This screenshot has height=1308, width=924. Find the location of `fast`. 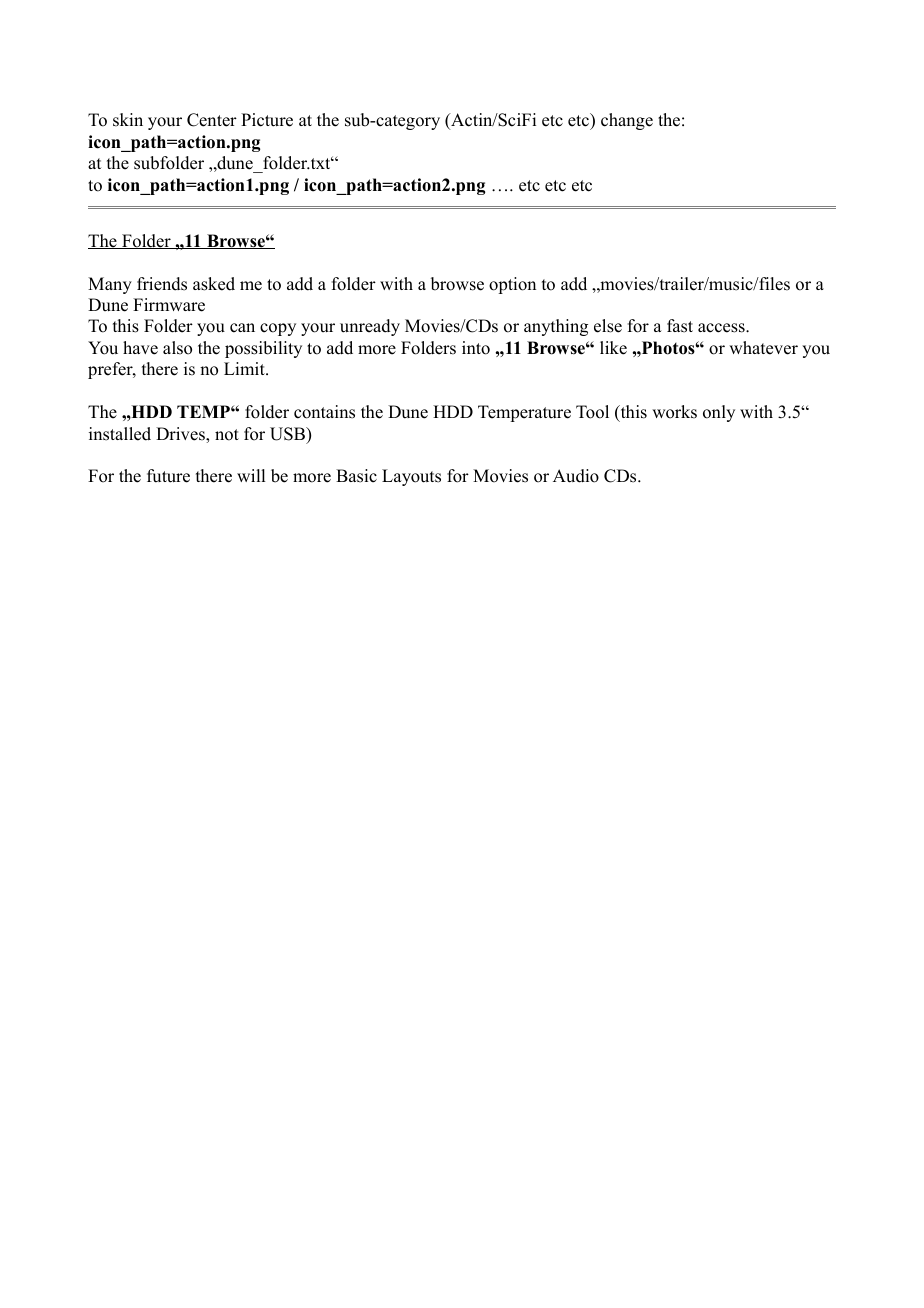

fast is located at coordinates (680, 326).
